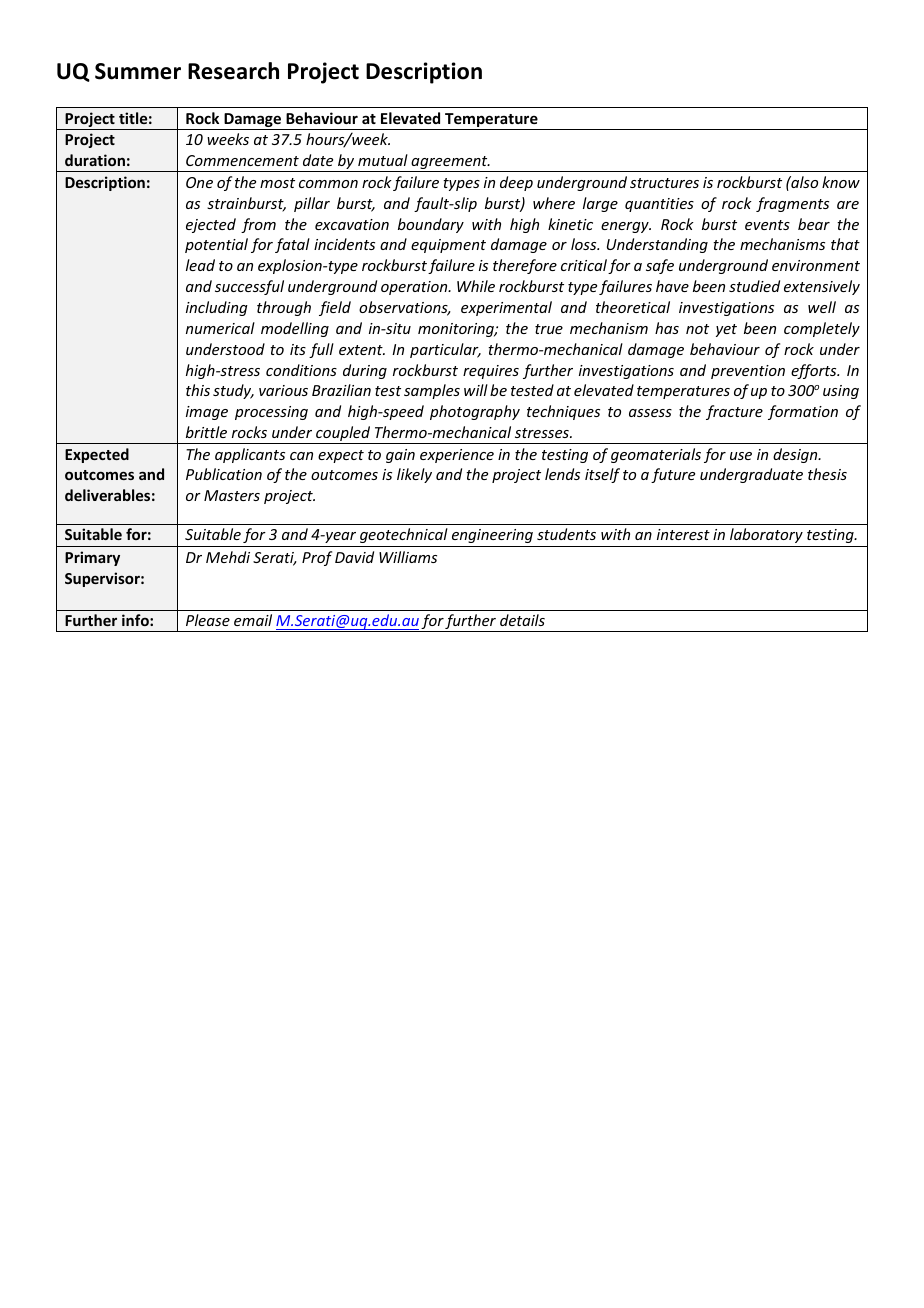 This screenshot has height=1308, width=924. Describe the element at coordinates (522, 620) in the screenshot. I see `details` at that location.
